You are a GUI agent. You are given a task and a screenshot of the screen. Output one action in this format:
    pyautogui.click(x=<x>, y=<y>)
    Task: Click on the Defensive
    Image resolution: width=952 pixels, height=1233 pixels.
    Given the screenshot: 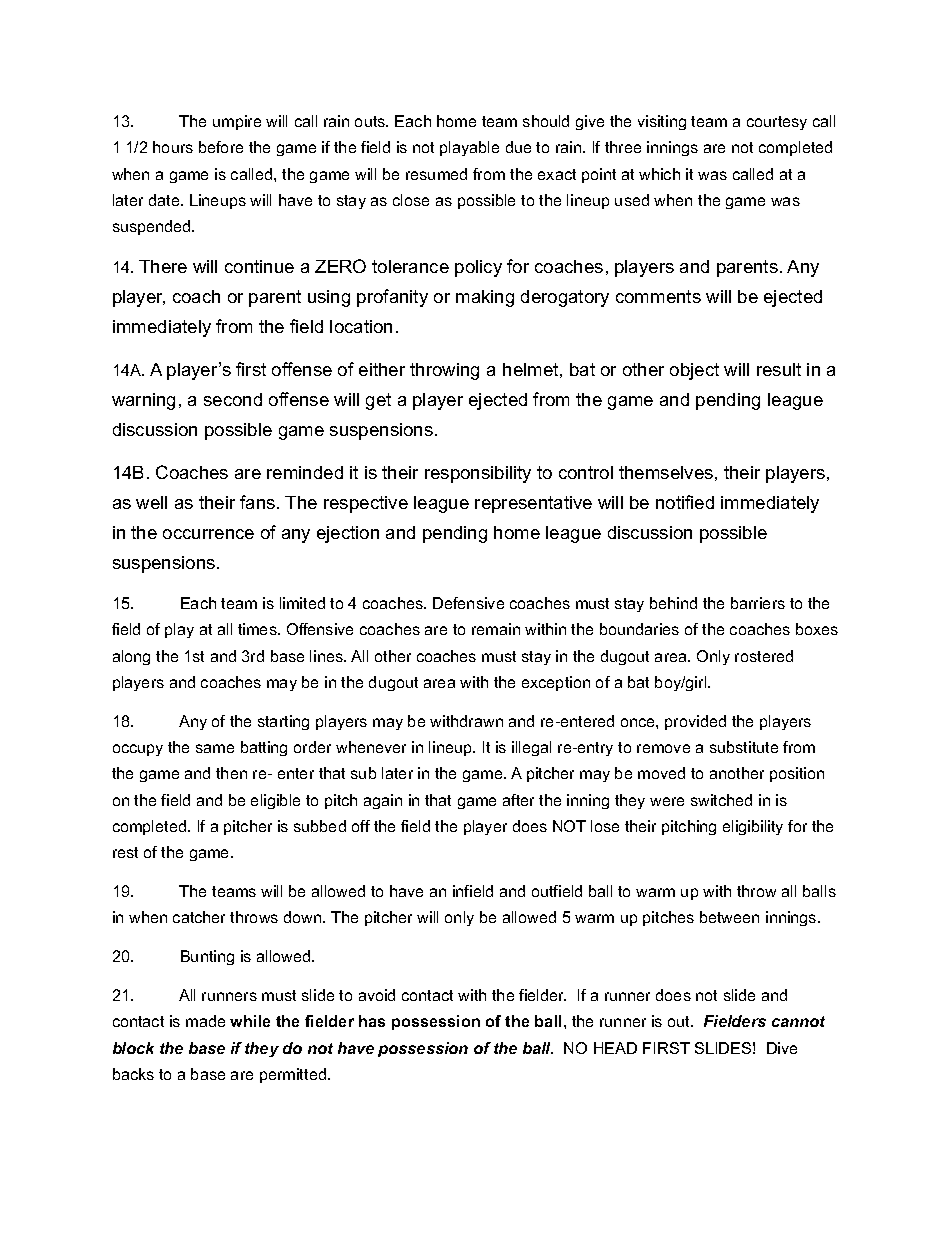 What is the action you would take?
    pyautogui.click(x=468, y=603)
